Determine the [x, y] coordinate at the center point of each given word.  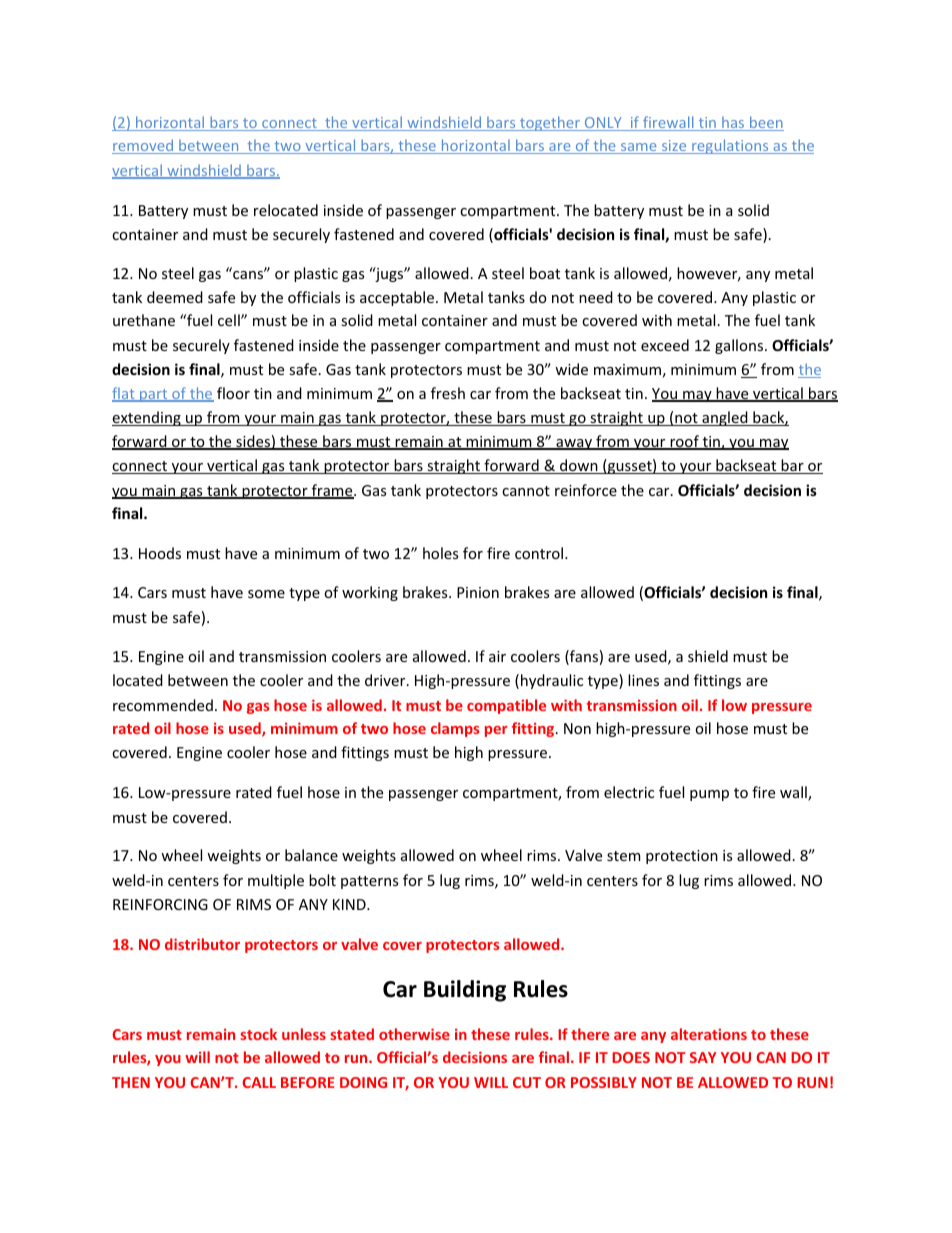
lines [643, 680]
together [549, 123]
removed [143, 146]
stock [258, 1034]
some [266, 594]
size [673, 147]
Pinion [478, 592]
